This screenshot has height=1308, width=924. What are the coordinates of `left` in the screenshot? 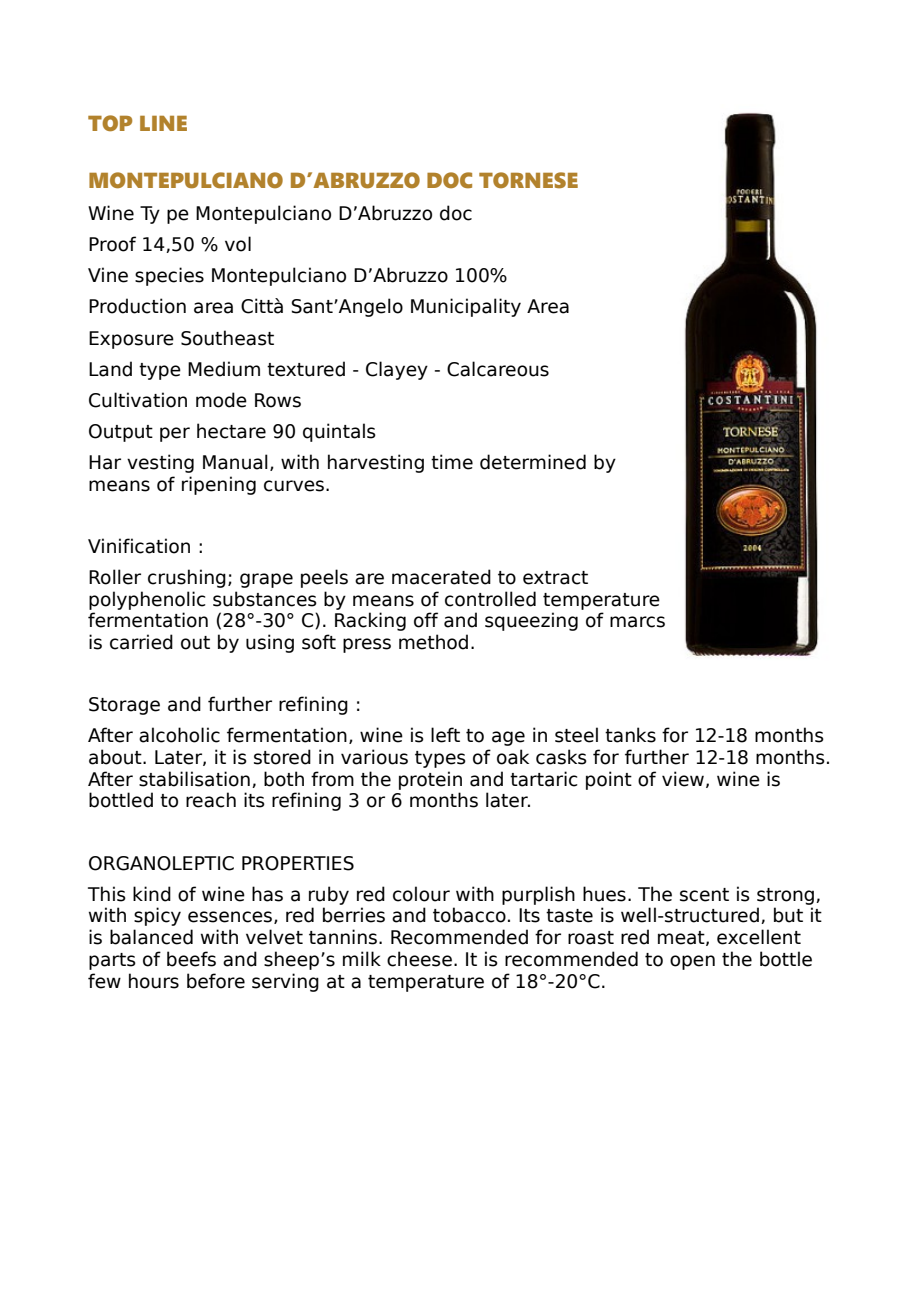 It's located at (445, 735).
